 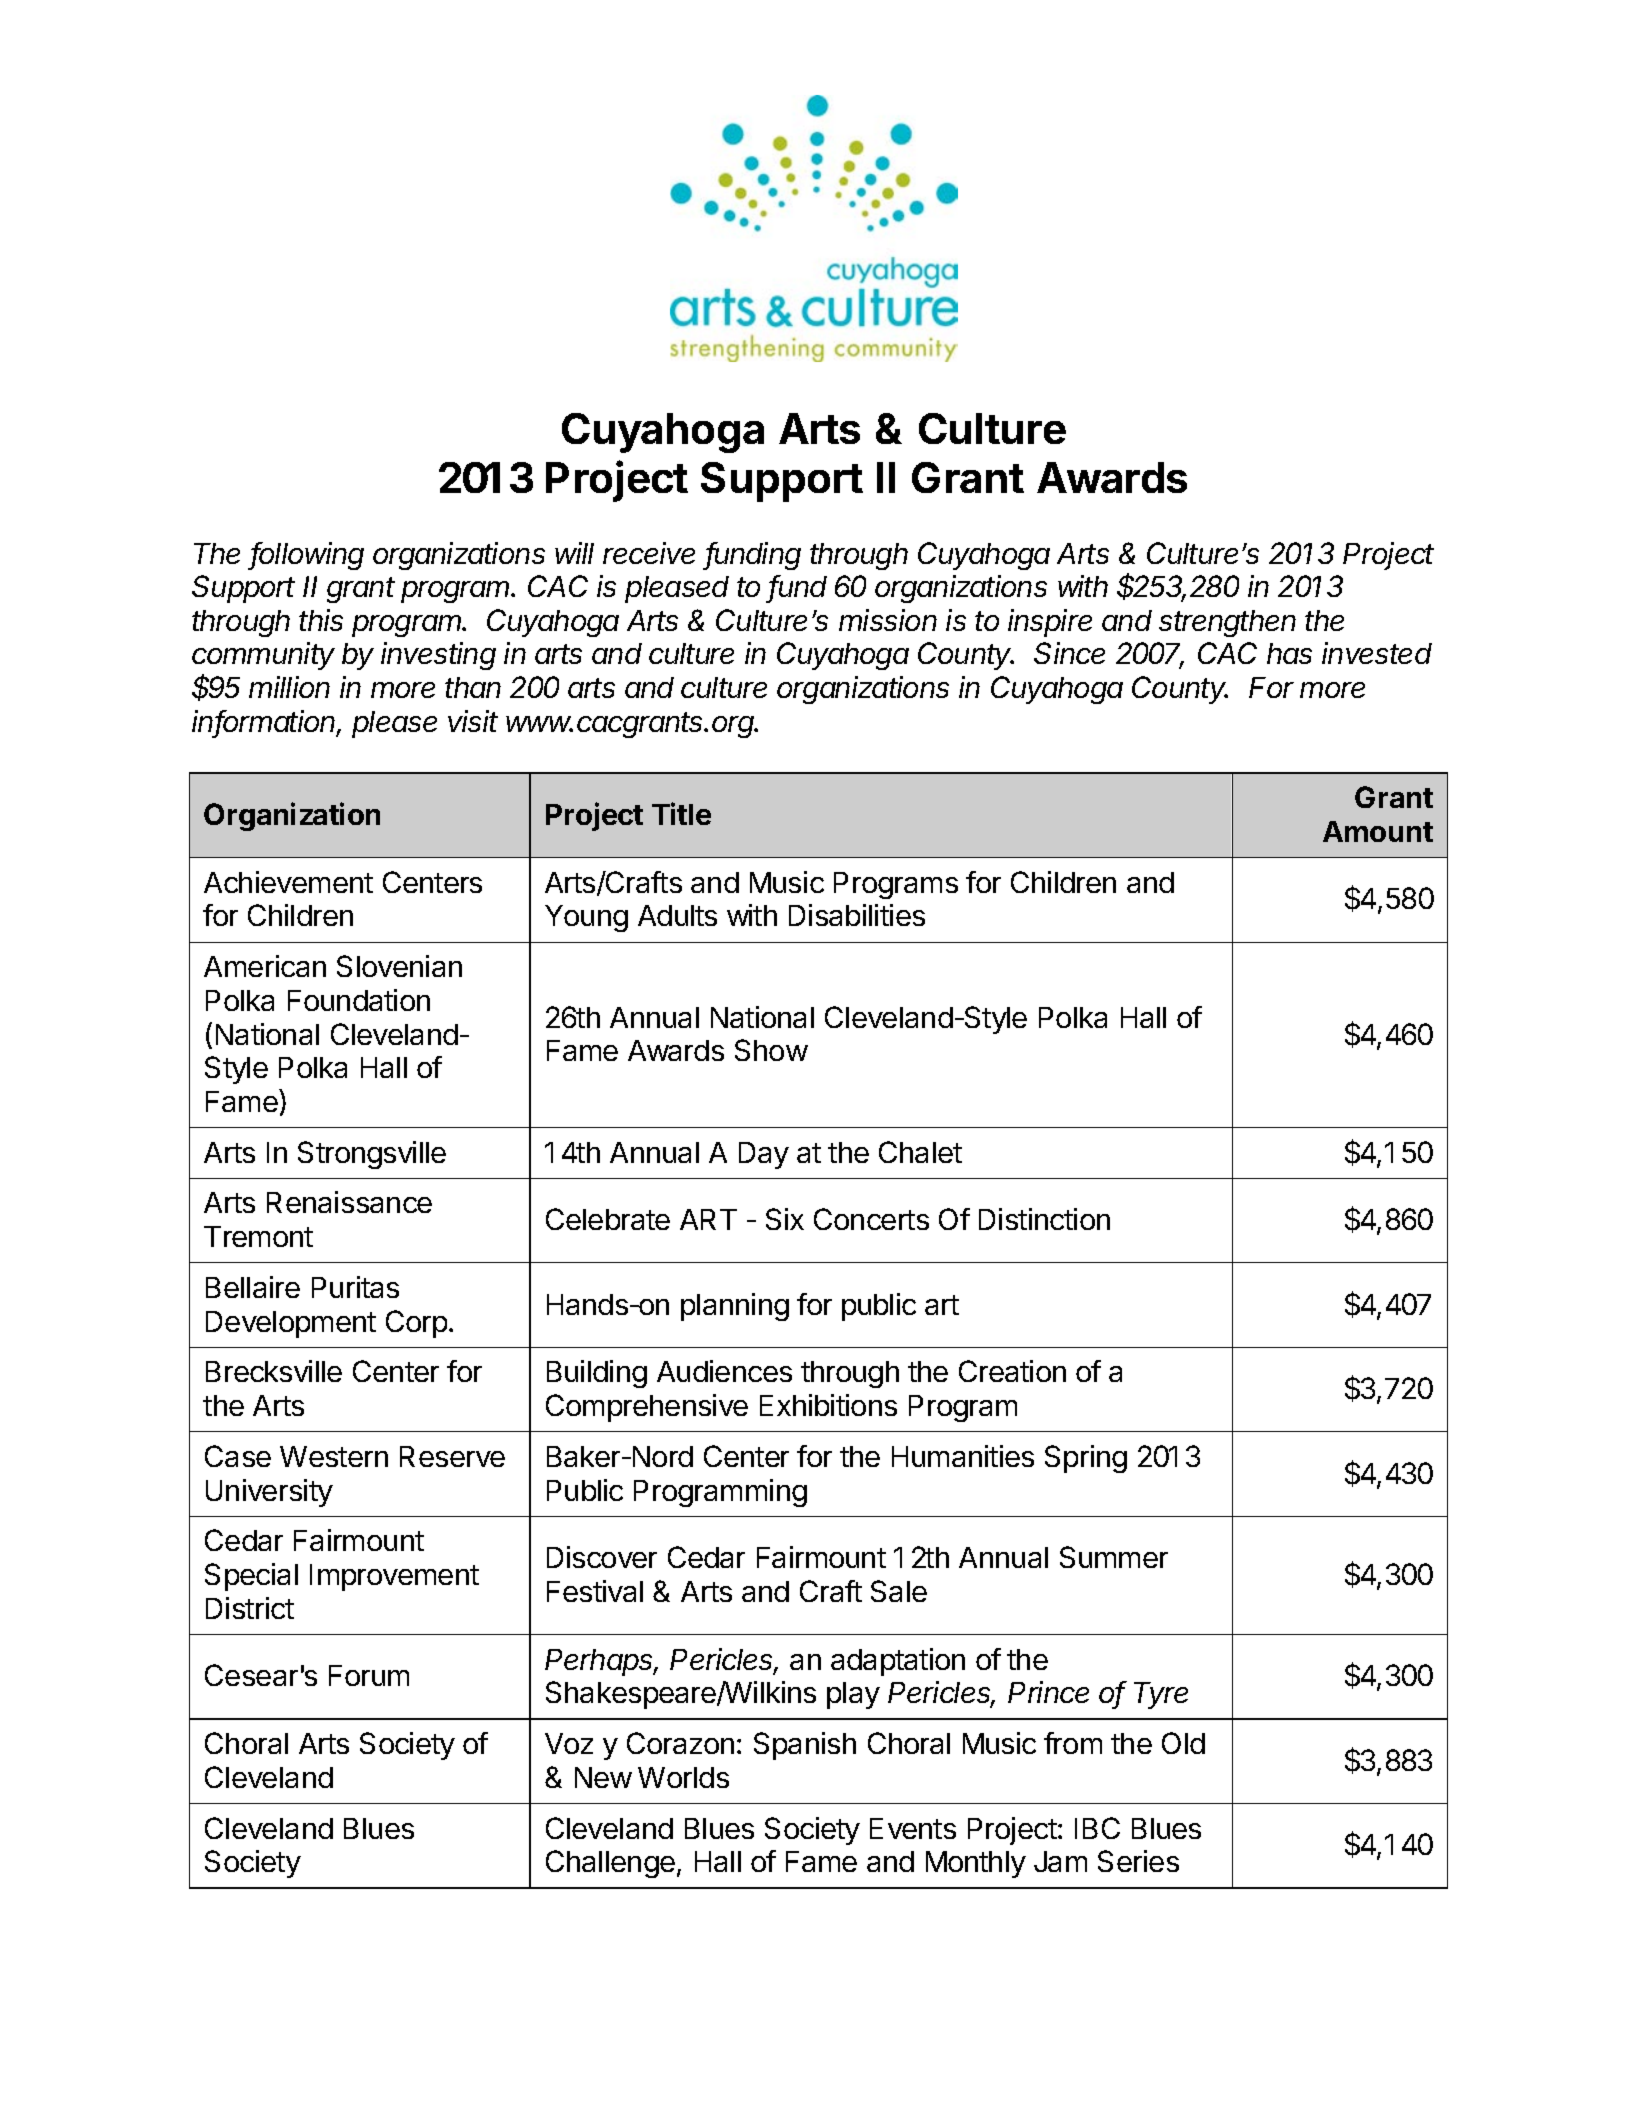 I want to click on Achievement, so click(x=288, y=882).
